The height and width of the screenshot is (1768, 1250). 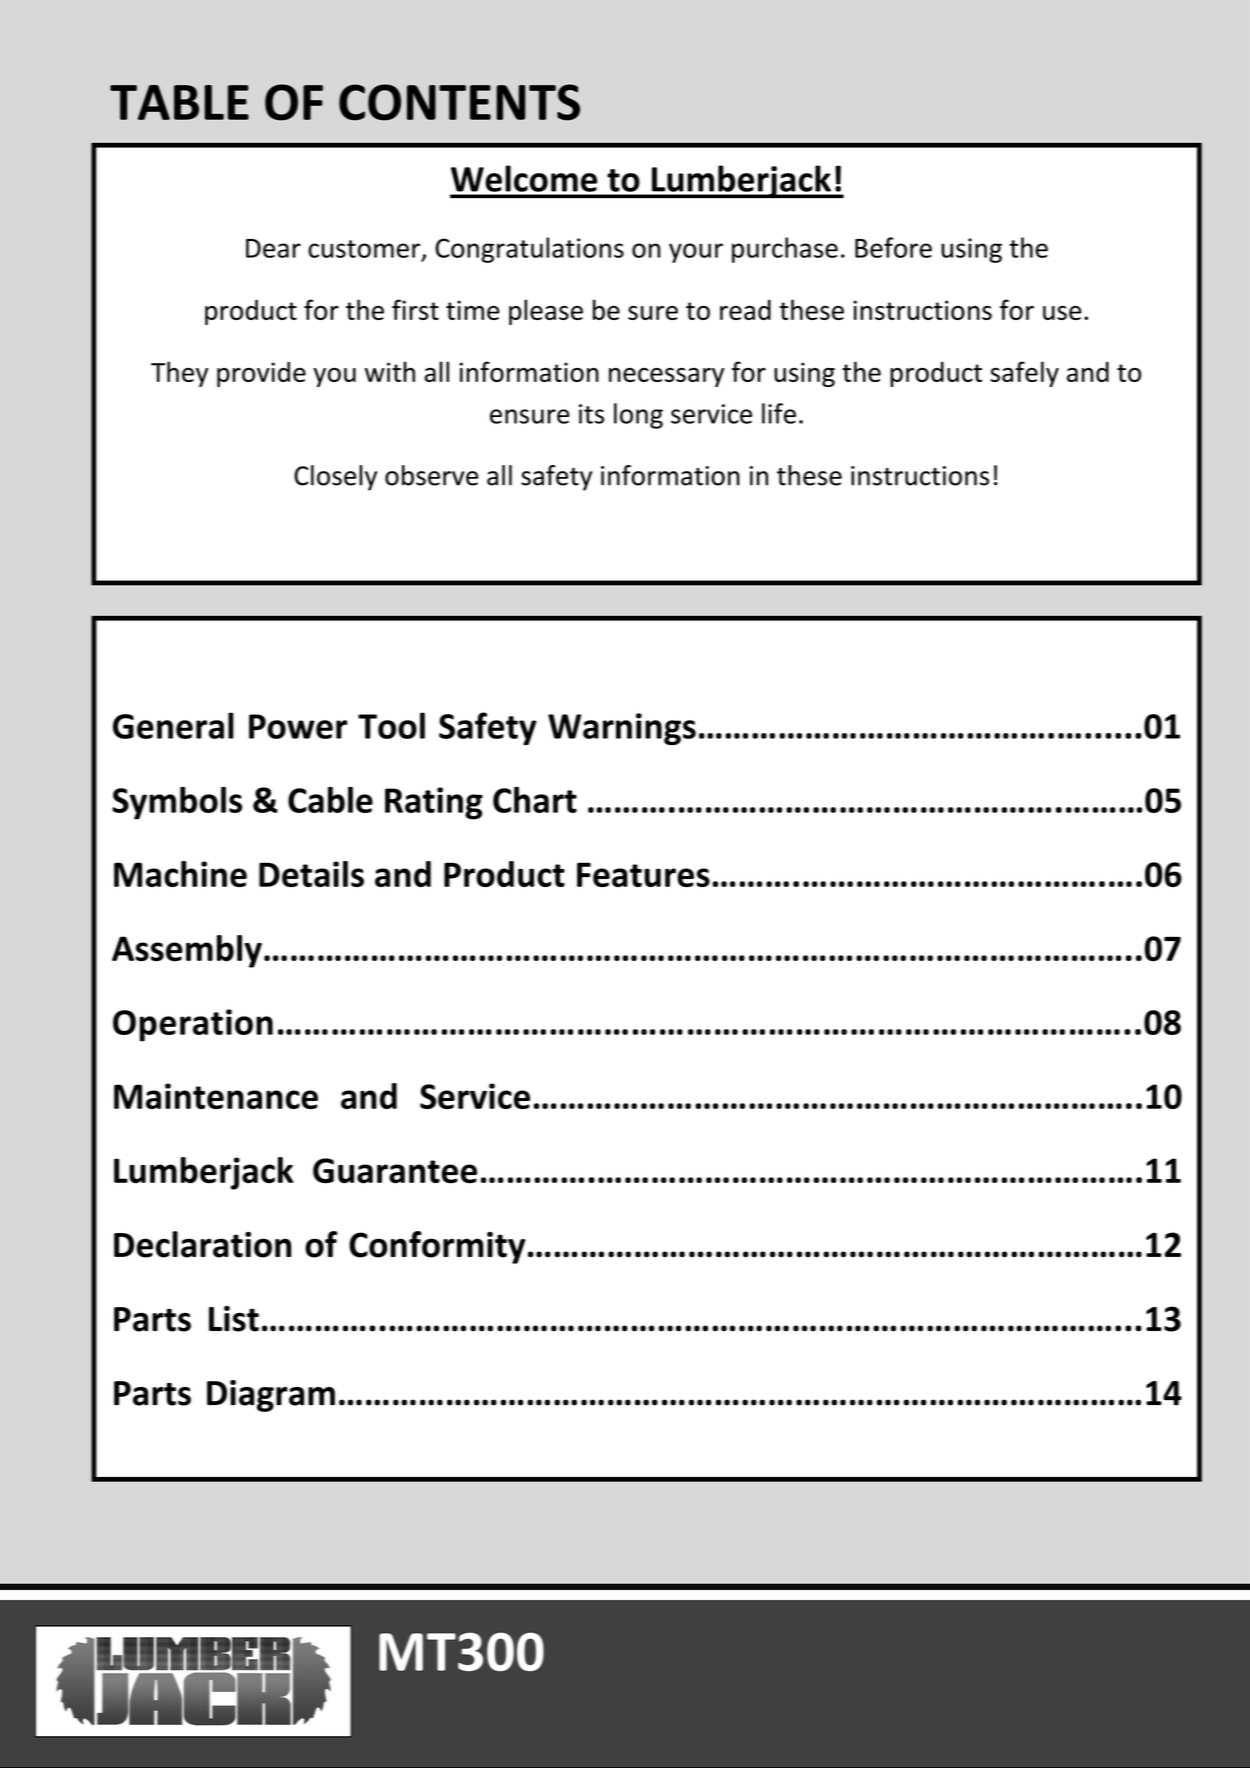 I want to click on Power, so click(x=298, y=726).
